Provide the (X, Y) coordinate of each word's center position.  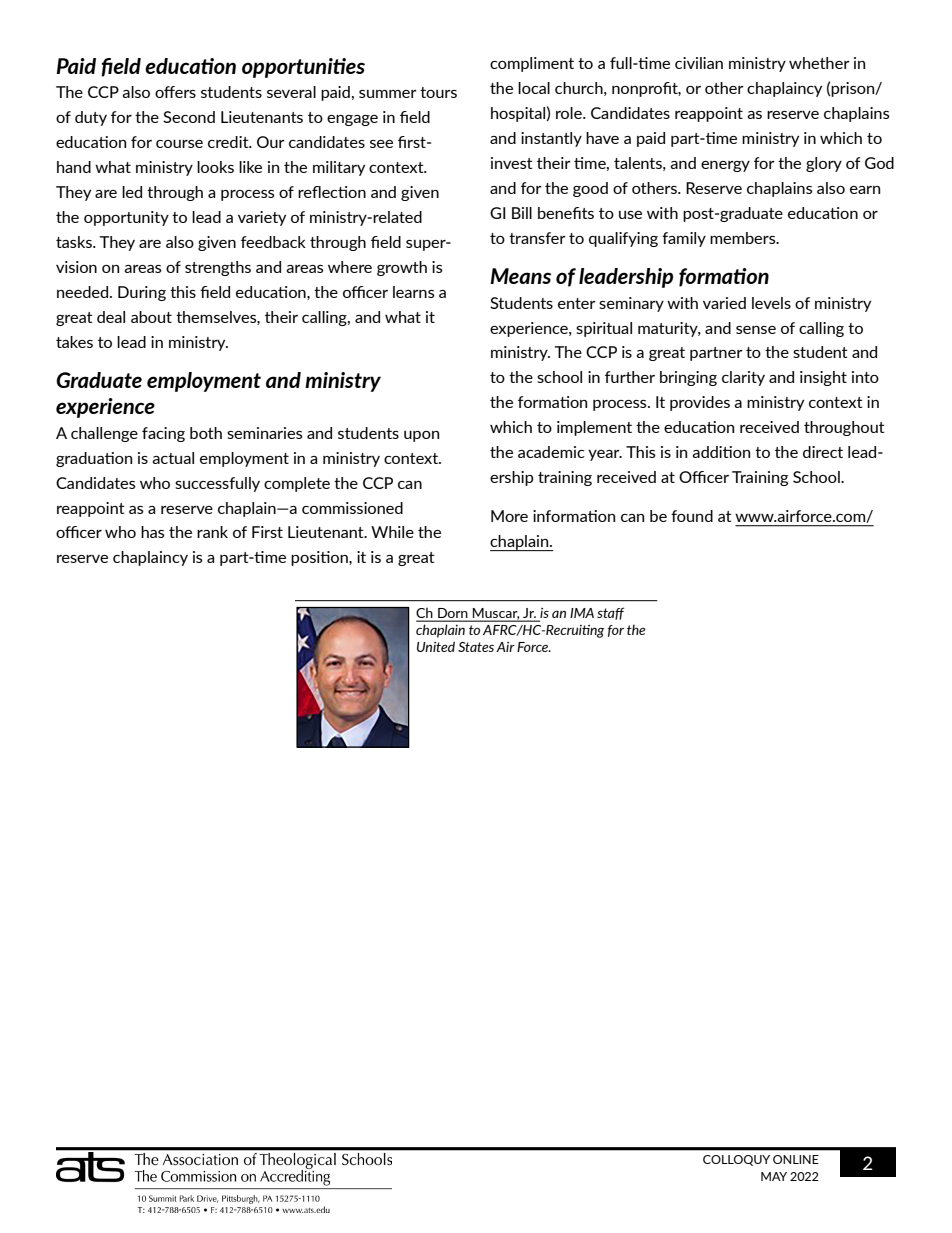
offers (175, 92)
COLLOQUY (736, 1160)
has (153, 532)
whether (819, 63)
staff (610, 613)
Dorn (452, 613)
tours (438, 92)
